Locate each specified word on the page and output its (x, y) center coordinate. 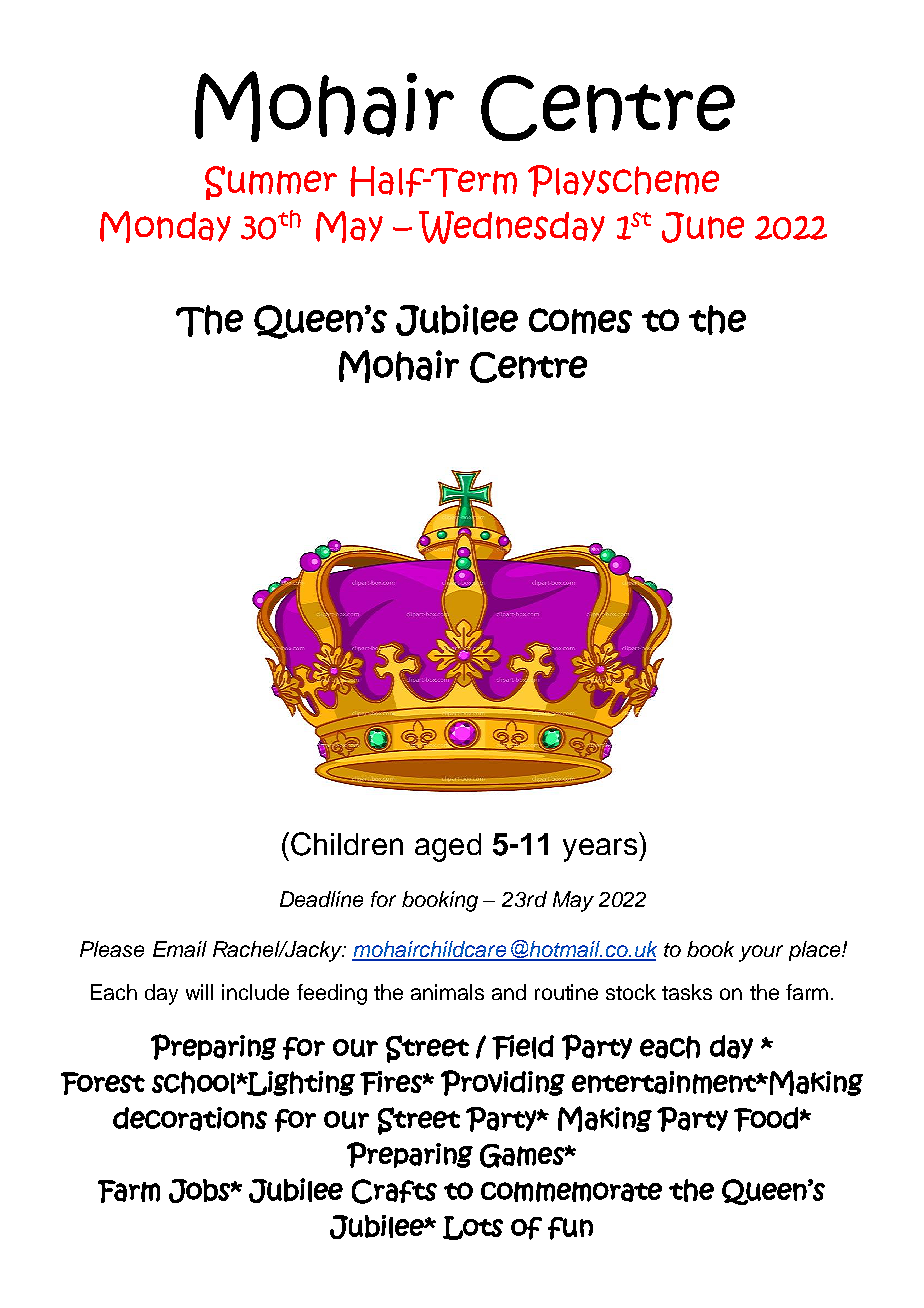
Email (180, 949)
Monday (165, 227)
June (703, 227)
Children (347, 844)
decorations (190, 1119)
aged (448, 847)
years (601, 850)
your (761, 953)
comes (580, 321)
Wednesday (512, 227)
